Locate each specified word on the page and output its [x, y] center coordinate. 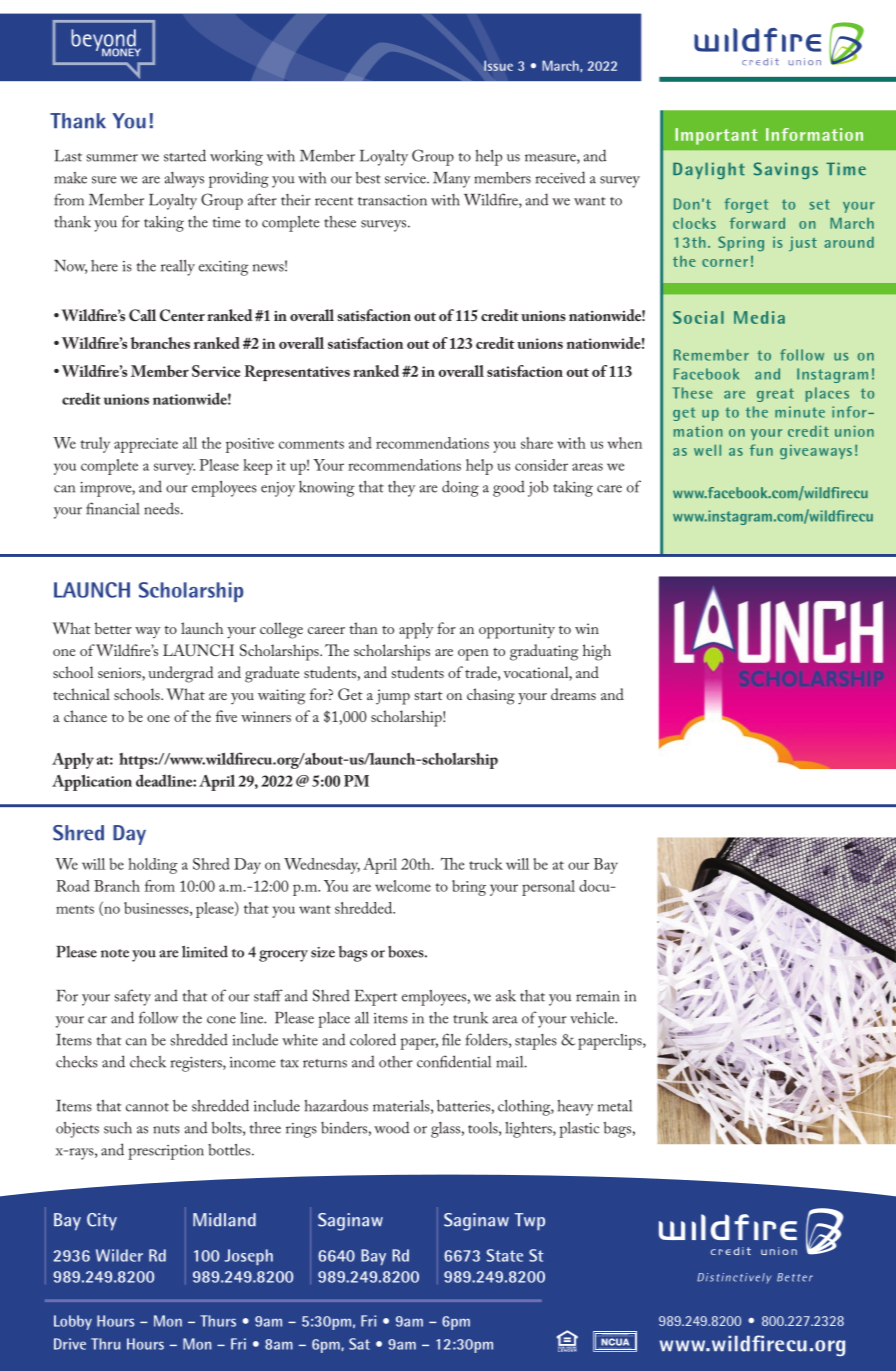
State [505, 1255]
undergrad [180, 674]
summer [112, 158]
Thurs [218, 1321]
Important [716, 136]
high [597, 652]
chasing [491, 696]
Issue [498, 65]
